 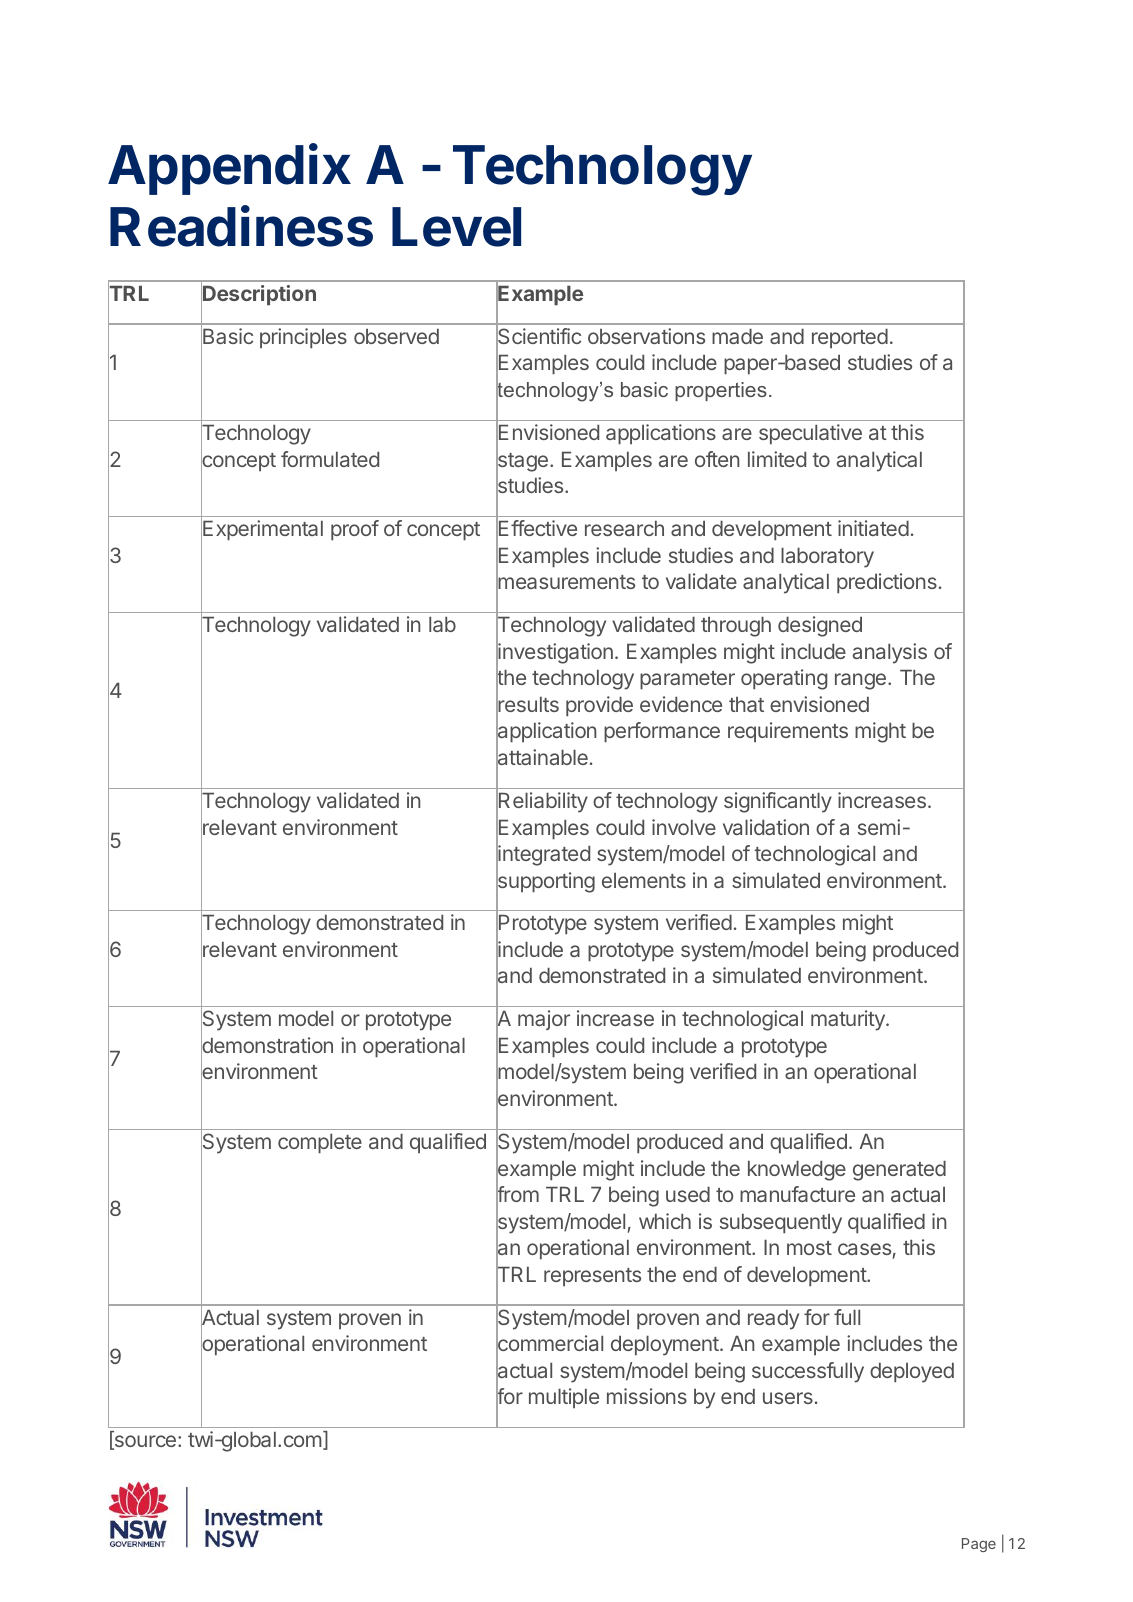 What do you see at coordinates (267, 1046) in the screenshot?
I see `demonstration` at bounding box center [267, 1046].
